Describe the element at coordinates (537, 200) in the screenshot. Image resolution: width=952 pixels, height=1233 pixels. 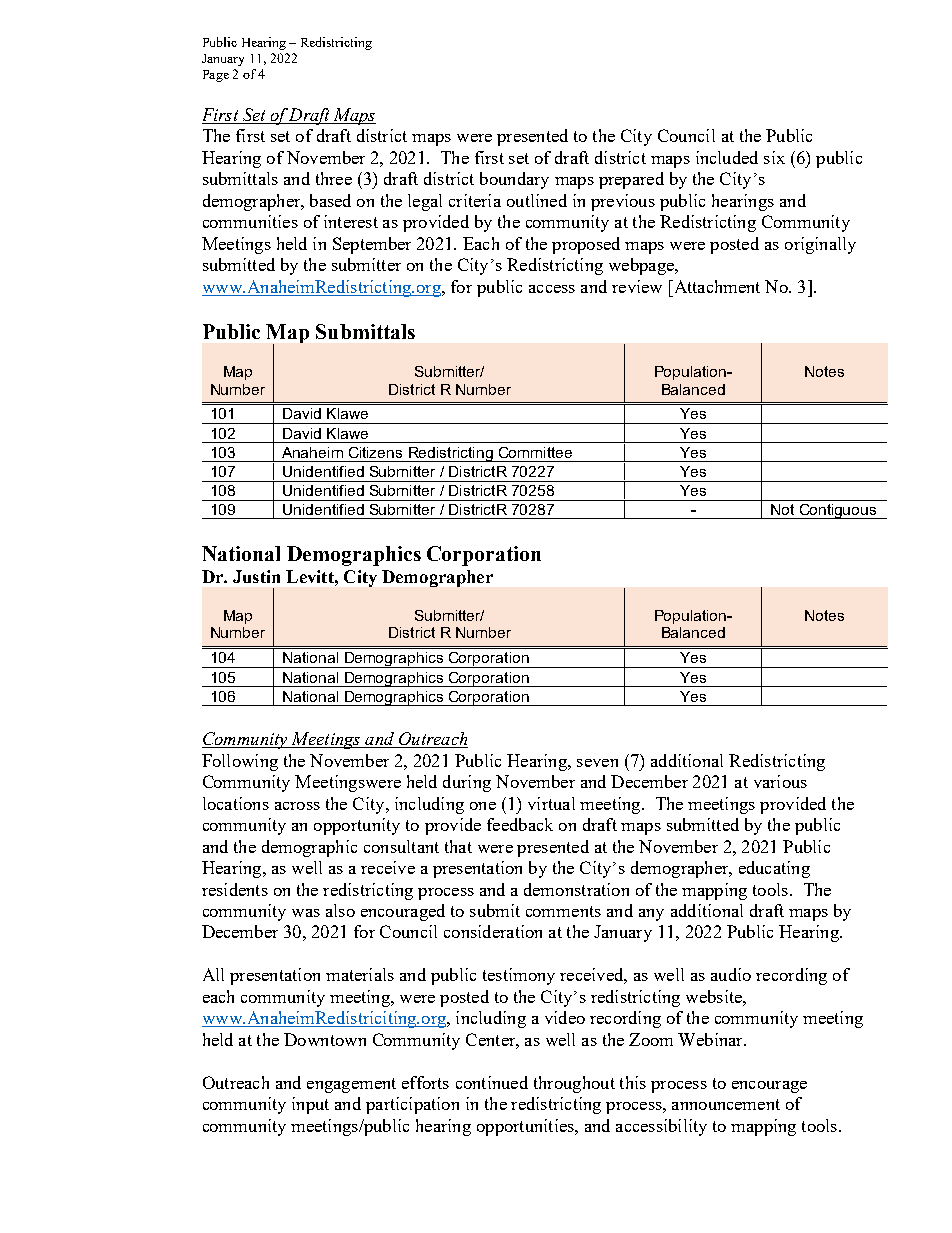
I see `outlined` at that location.
